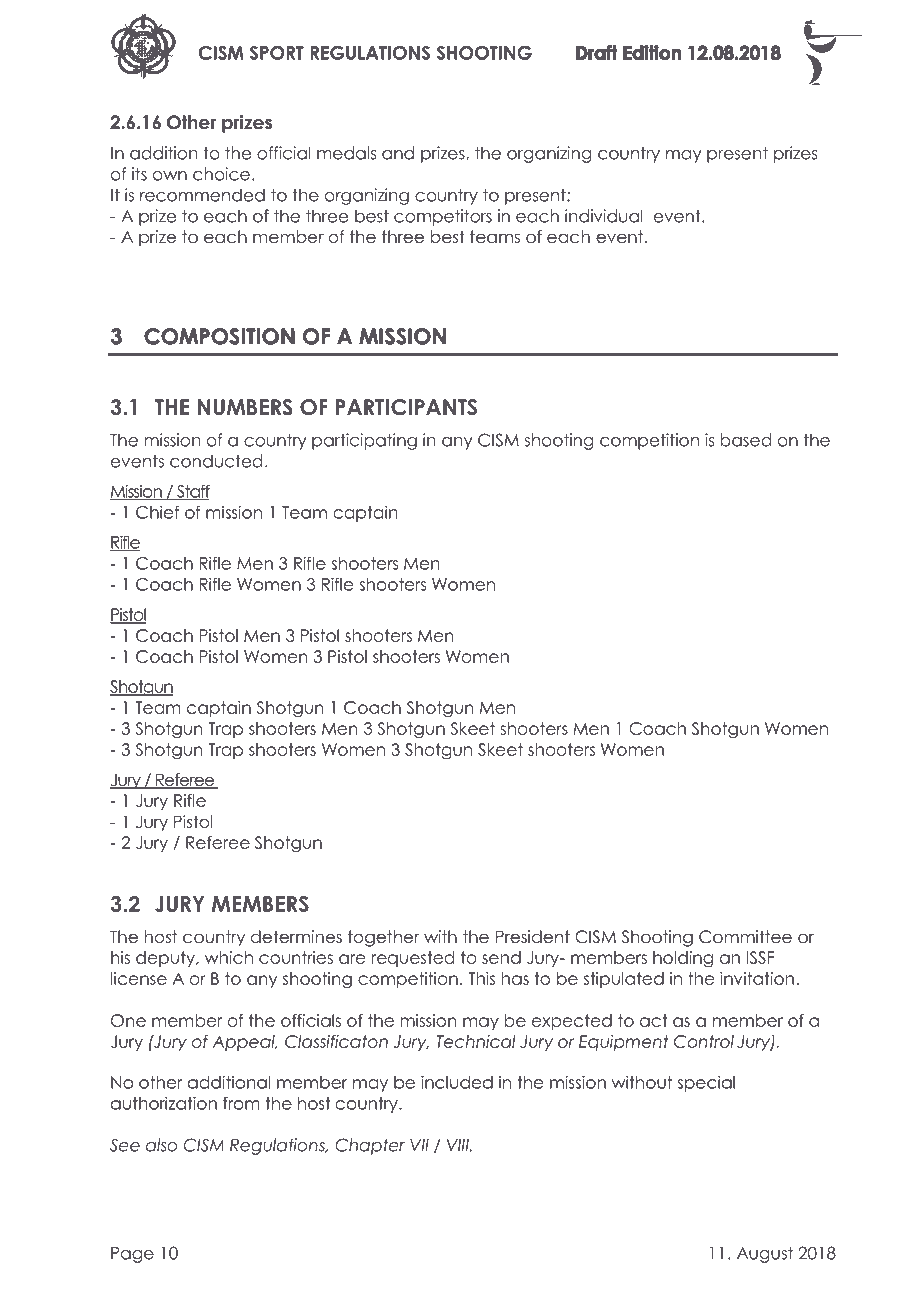  What do you see at coordinates (157, 512) in the screenshot?
I see `Chief` at bounding box center [157, 512].
